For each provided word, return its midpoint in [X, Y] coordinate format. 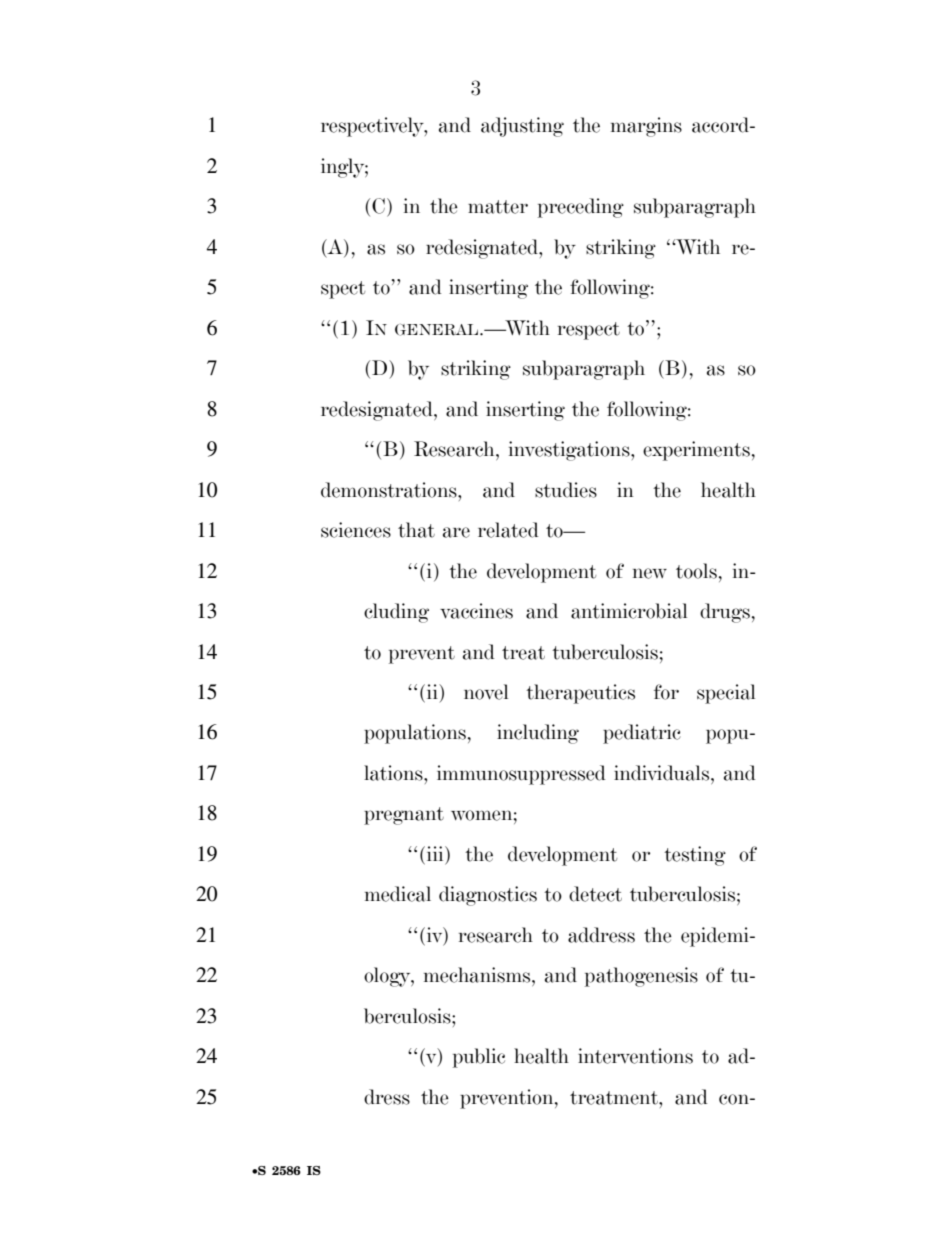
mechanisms [478, 975]
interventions [635, 1056]
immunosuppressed [521, 775]
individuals [663, 773]
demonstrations [390, 490]
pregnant [404, 816]
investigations [570, 451]
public [479, 1058]
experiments [696, 451]
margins [646, 127]
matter [498, 207]
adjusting [522, 127]
